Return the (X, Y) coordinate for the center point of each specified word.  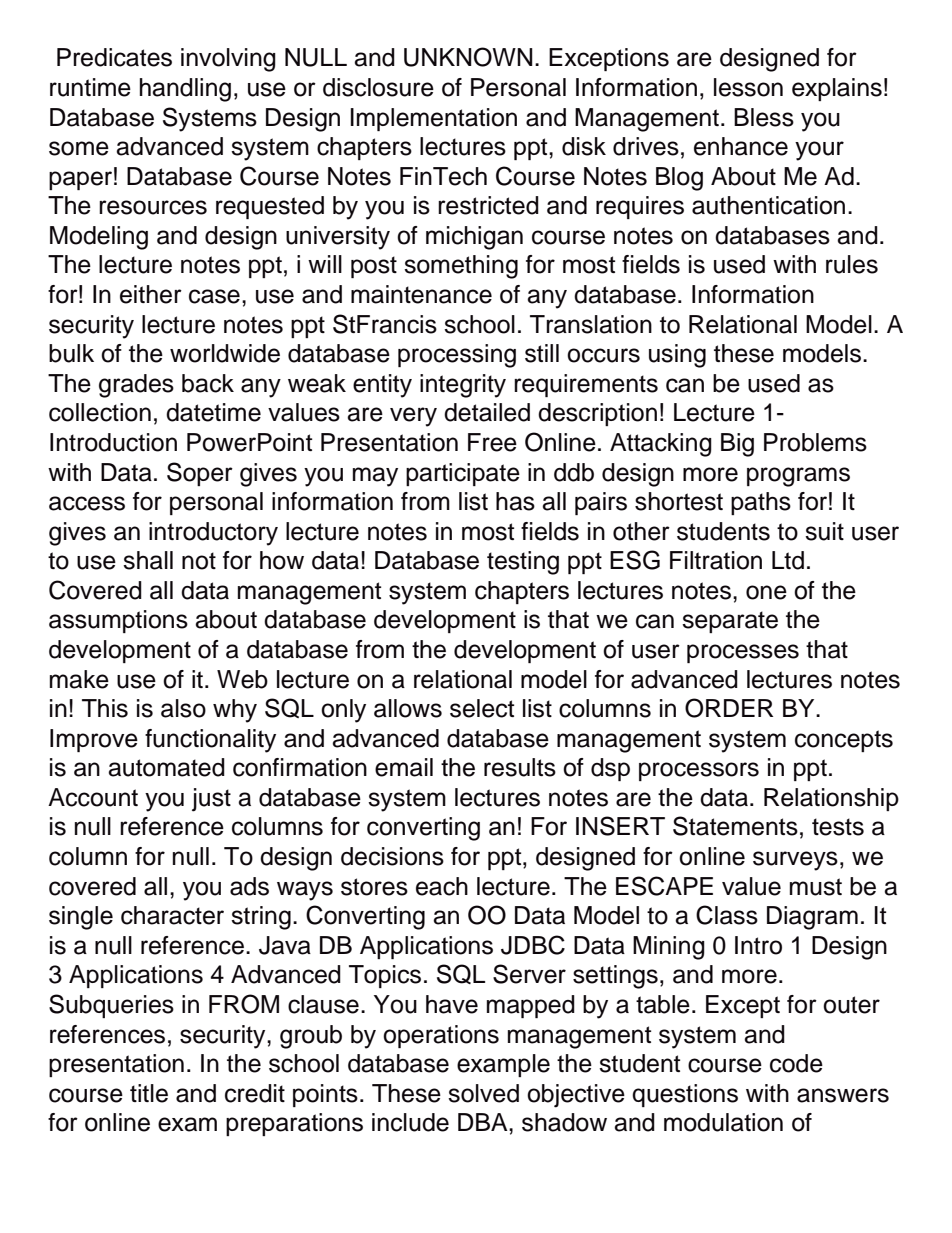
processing (457, 356)
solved (483, 1093)
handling (185, 90)
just (211, 800)
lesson (748, 87)
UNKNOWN (468, 57)
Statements (735, 826)
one (766, 592)
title (149, 1093)
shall (148, 560)
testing (523, 563)
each (442, 886)
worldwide (225, 353)
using (677, 356)
